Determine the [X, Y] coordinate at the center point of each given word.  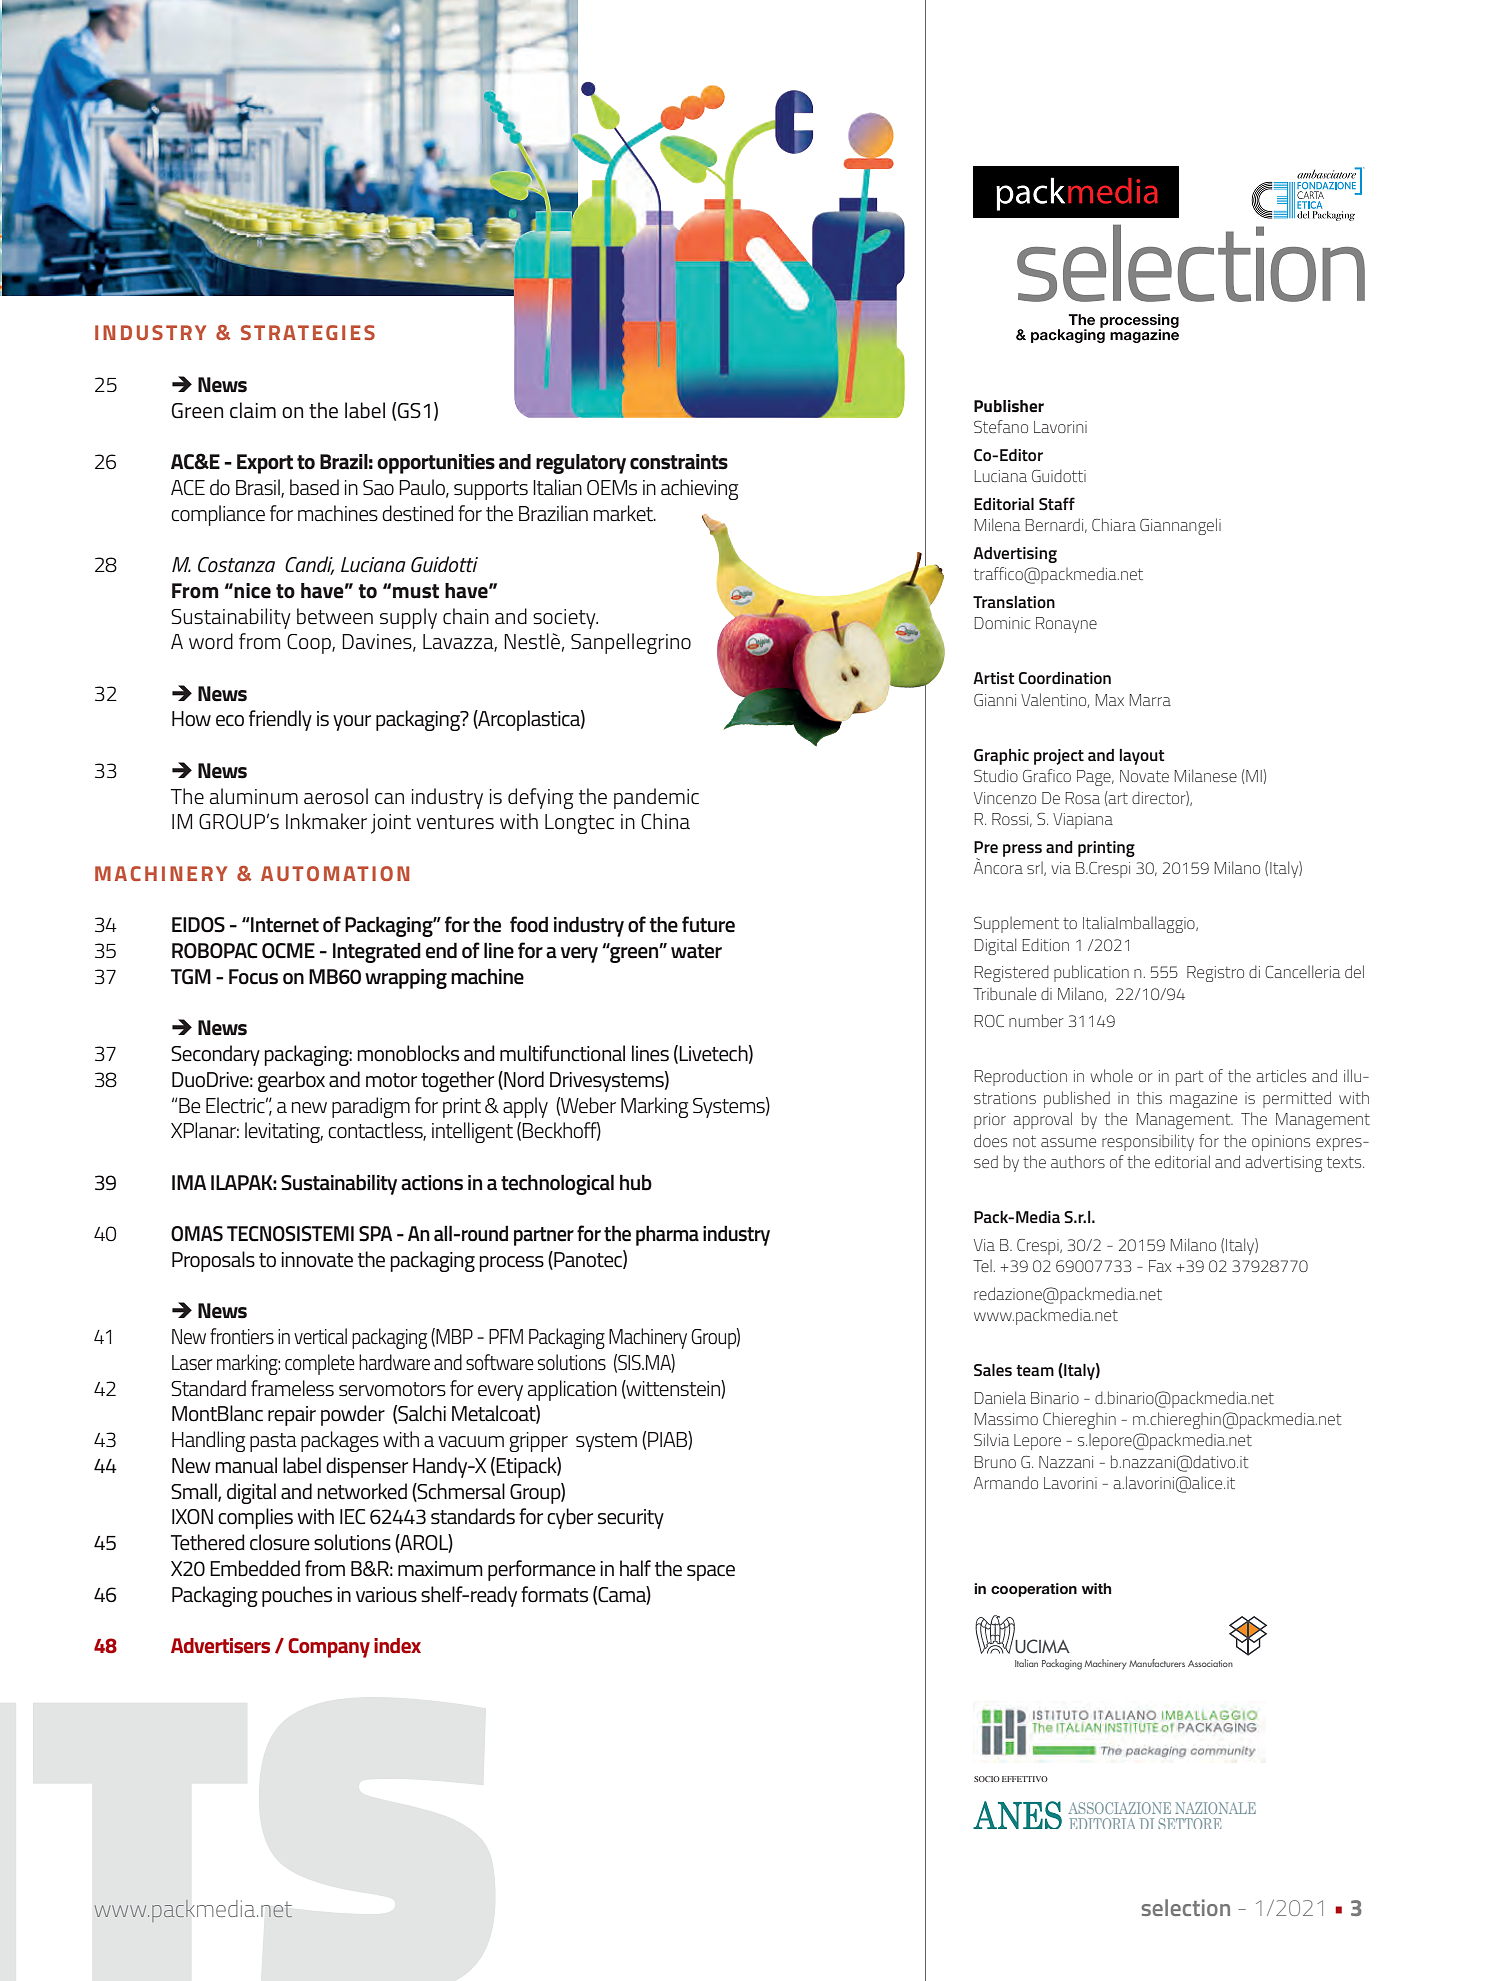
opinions [1281, 1143]
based [314, 487]
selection [1185, 1907]
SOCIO [987, 1779]
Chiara [1114, 524]
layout [1142, 757]
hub [636, 1182]
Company [329, 1648]
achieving [699, 489]
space [711, 1573]
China [665, 821]
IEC [352, 1517]
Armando [1006, 1482]
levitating [284, 1132]
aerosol [336, 796]
